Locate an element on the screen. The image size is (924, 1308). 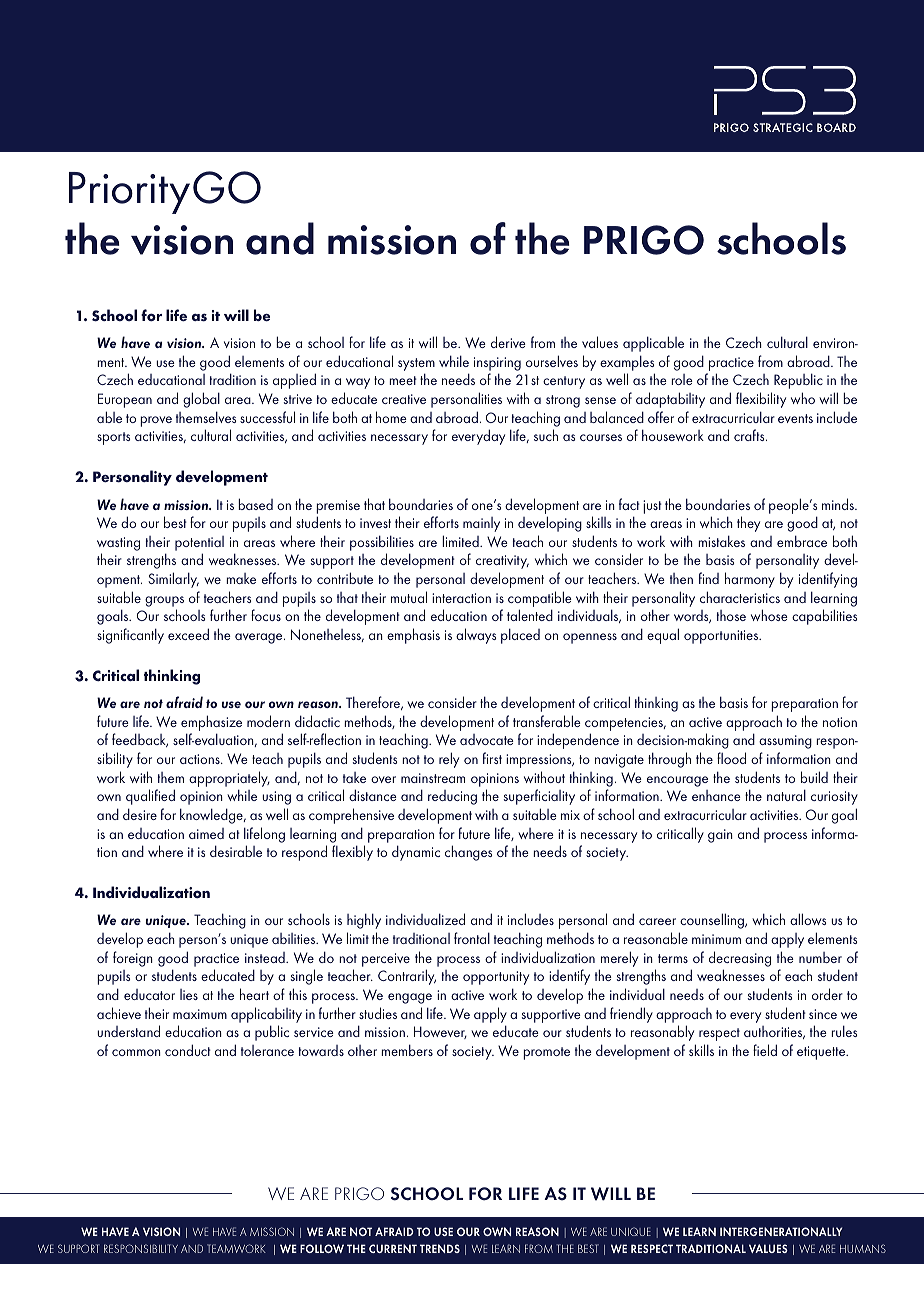
knowledge is located at coordinates (212, 816).
